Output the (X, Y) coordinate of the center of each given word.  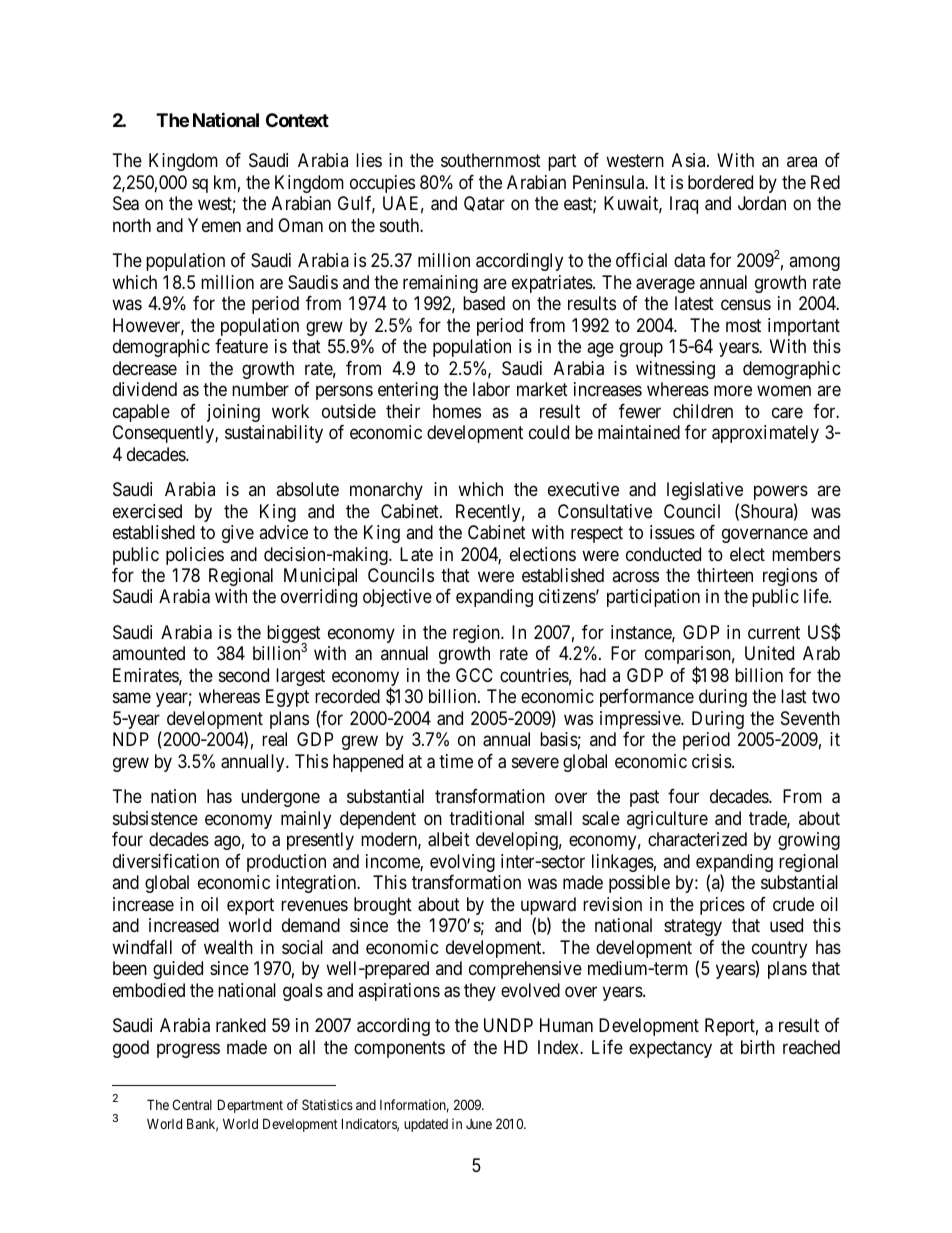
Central (192, 1104)
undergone (280, 798)
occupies (382, 184)
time (456, 761)
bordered (720, 182)
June (479, 1124)
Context (297, 120)
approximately (765, 434)
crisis (712, 761)
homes (457, 411)
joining (233, 413)
